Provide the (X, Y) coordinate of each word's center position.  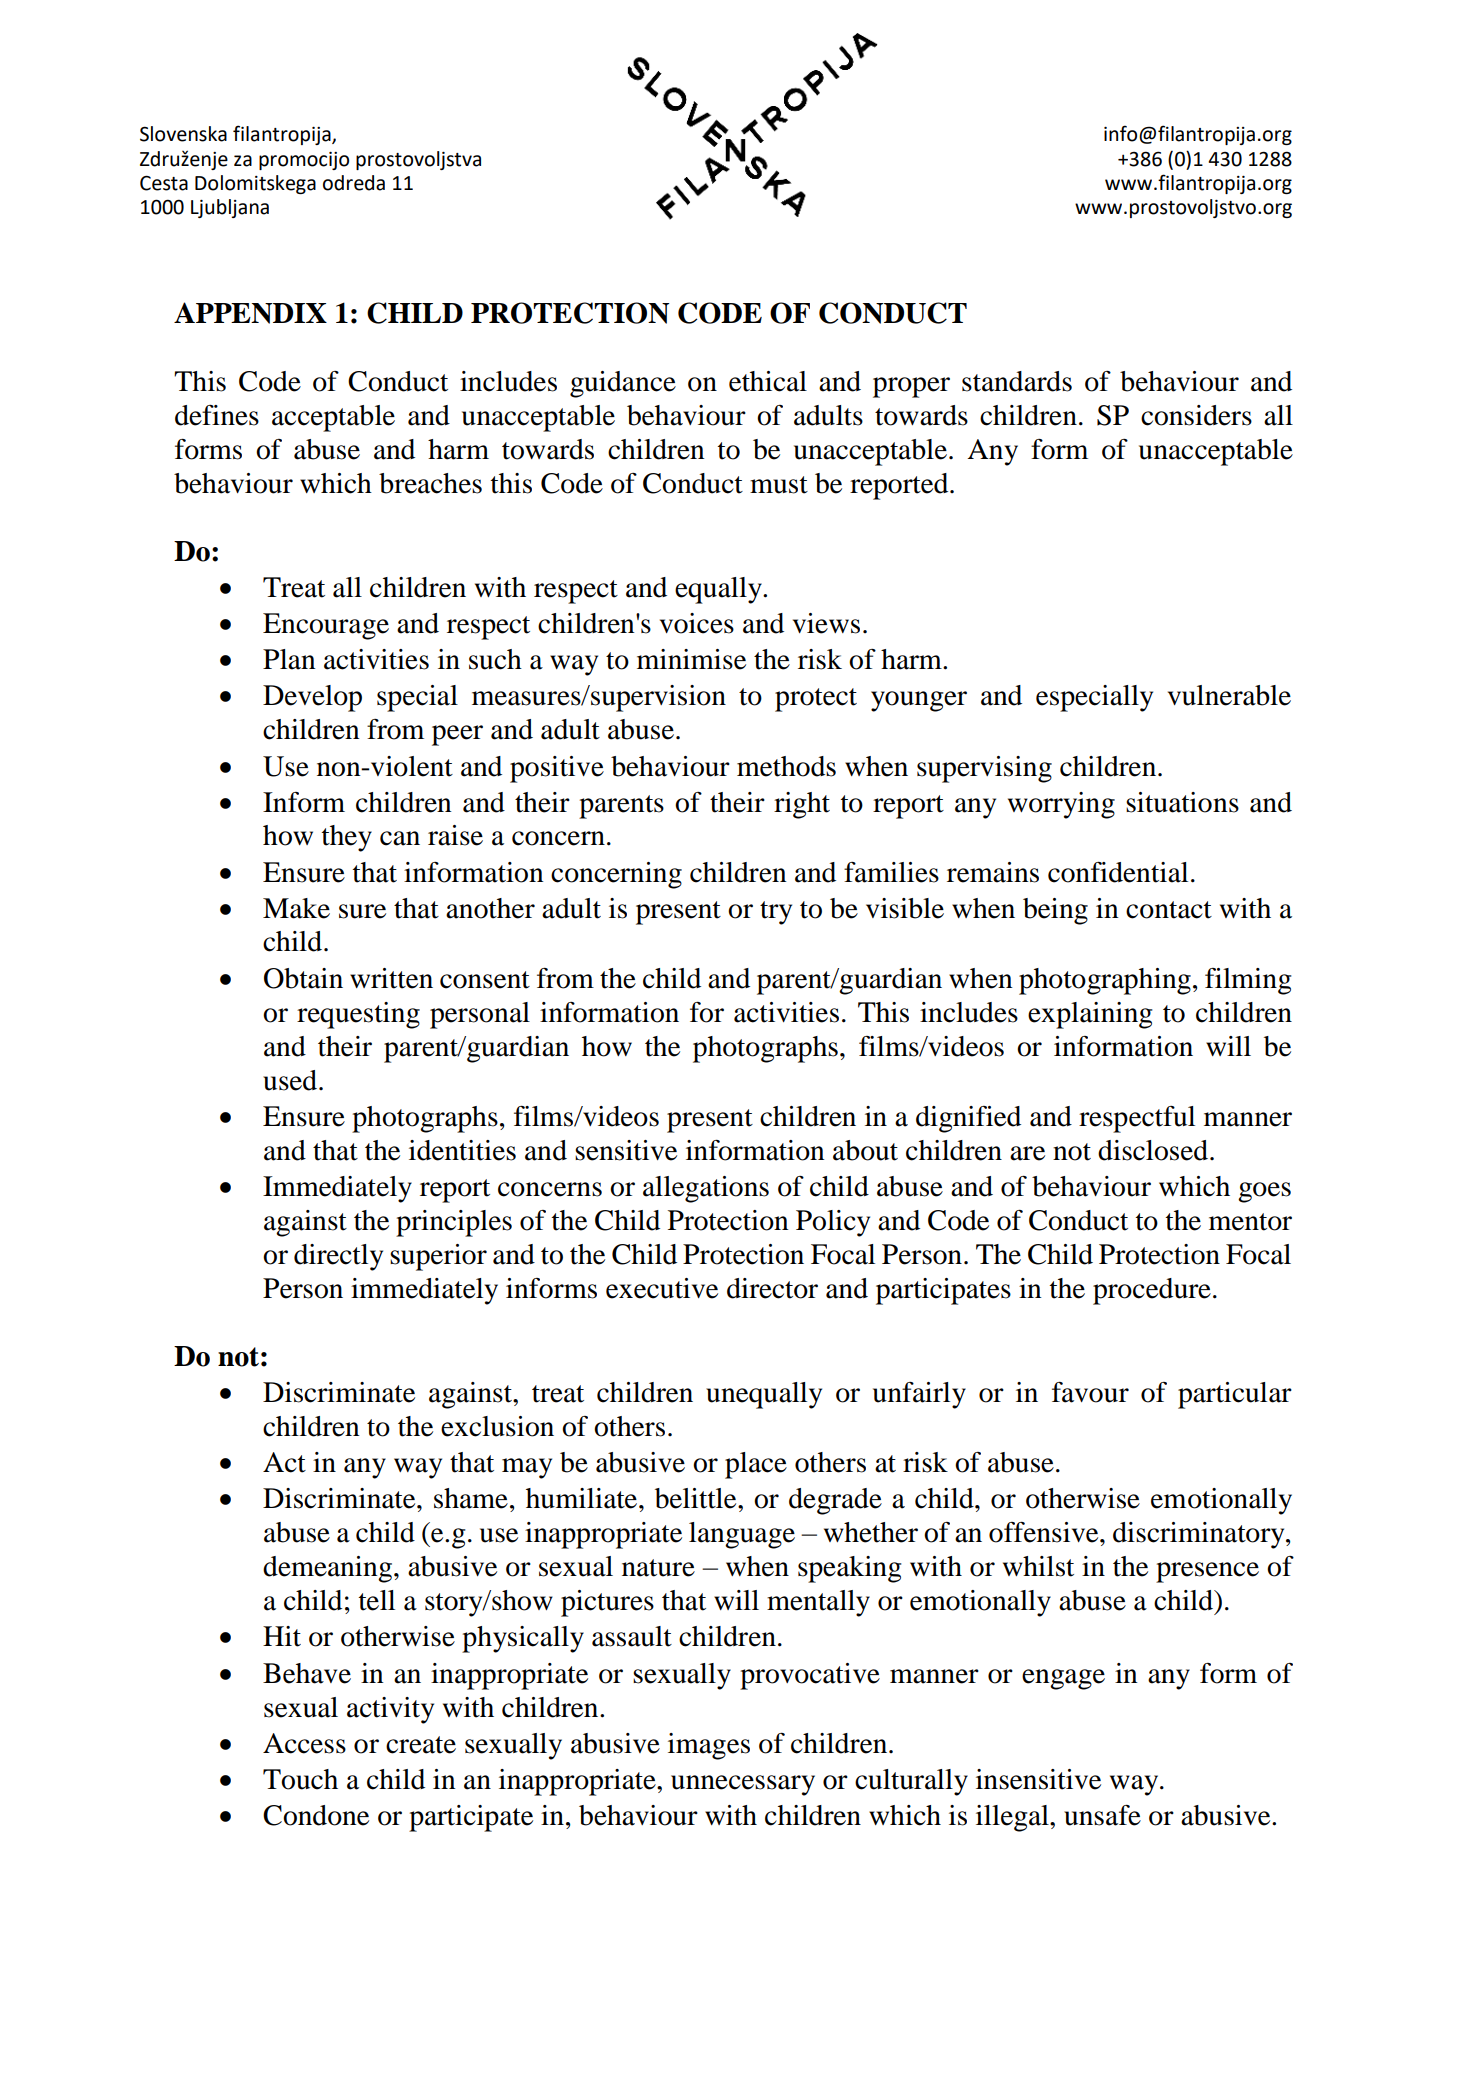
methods (786, 766)
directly (338, 1257)
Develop (312, 698)
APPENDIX (250, 313)
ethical (768, 381)
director (772, 1288)
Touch (300, 1779)
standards (1017, 381)
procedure (1152, 1291)
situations (1182, 802)
